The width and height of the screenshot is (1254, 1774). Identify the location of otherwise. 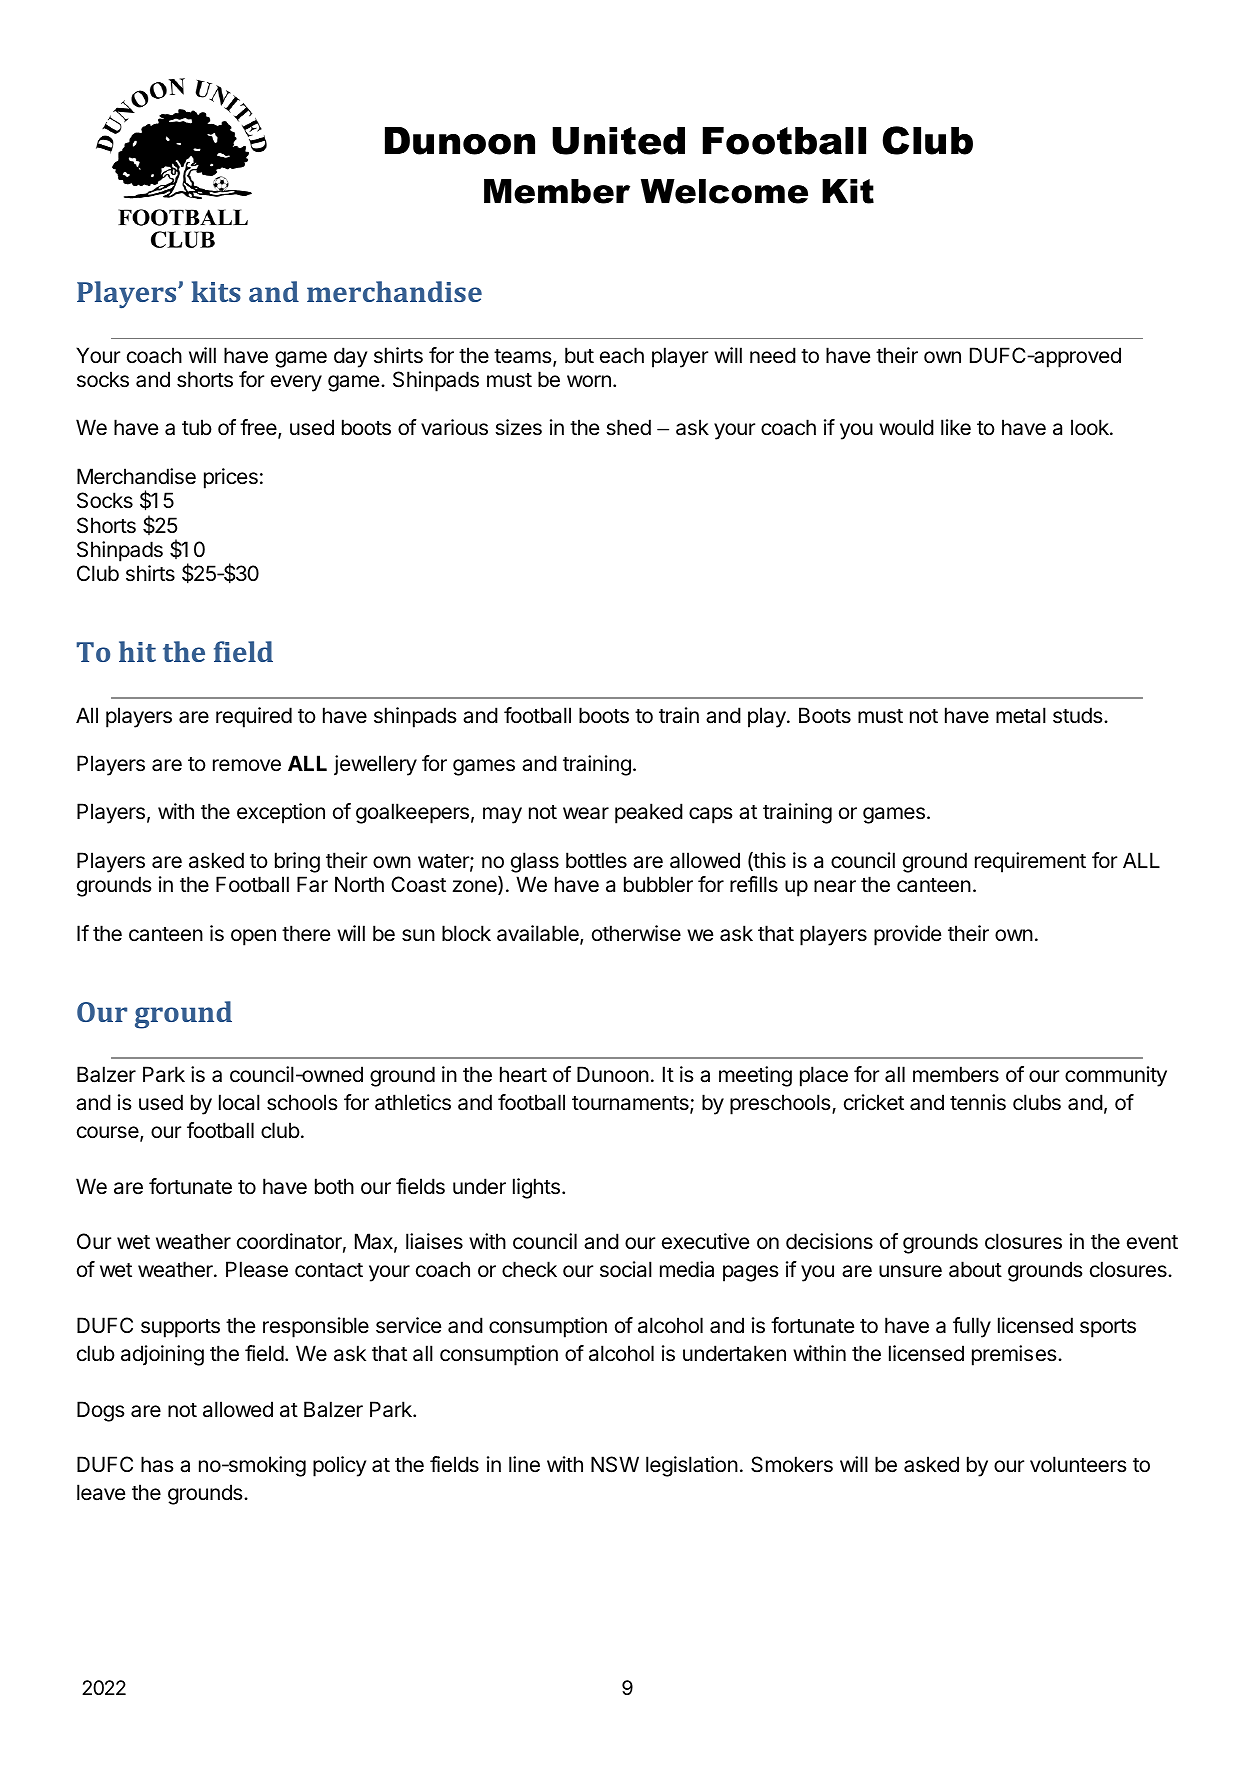
(636, 933).
